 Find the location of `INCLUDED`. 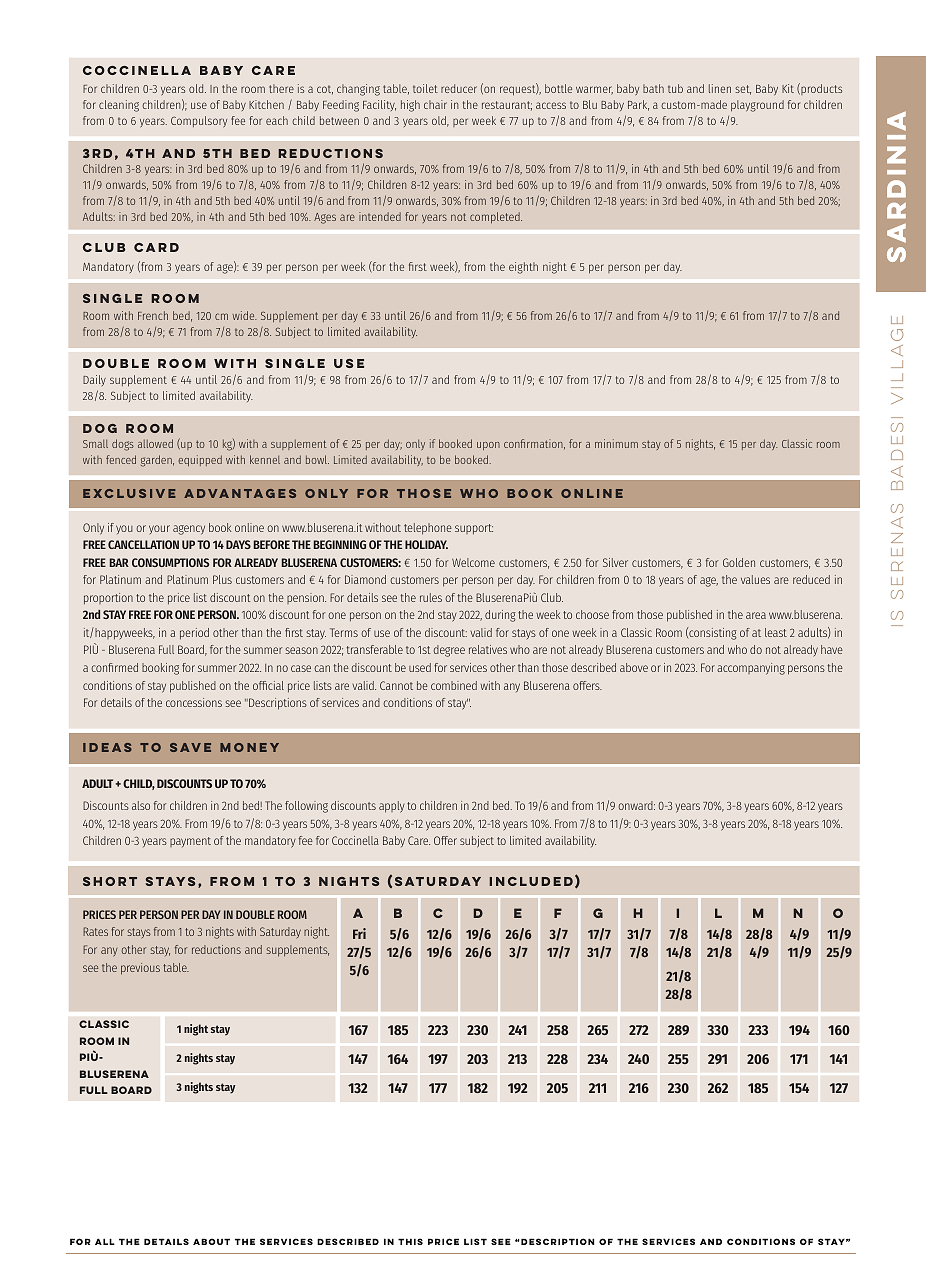

INCLUDED is located at coordinates (531, 881).
